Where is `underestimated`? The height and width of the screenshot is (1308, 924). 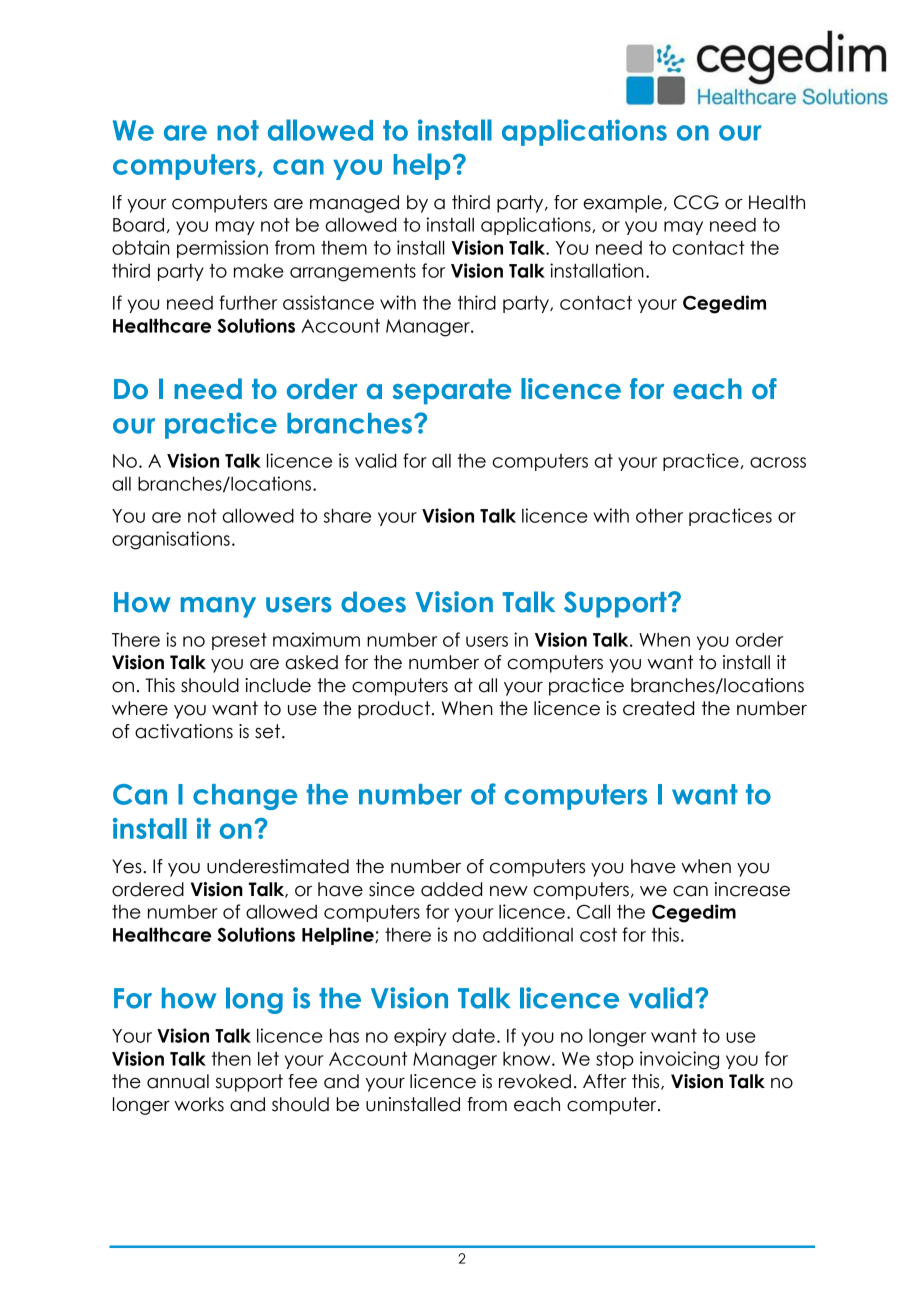 underestimated is located at coordinates (278, 866).
